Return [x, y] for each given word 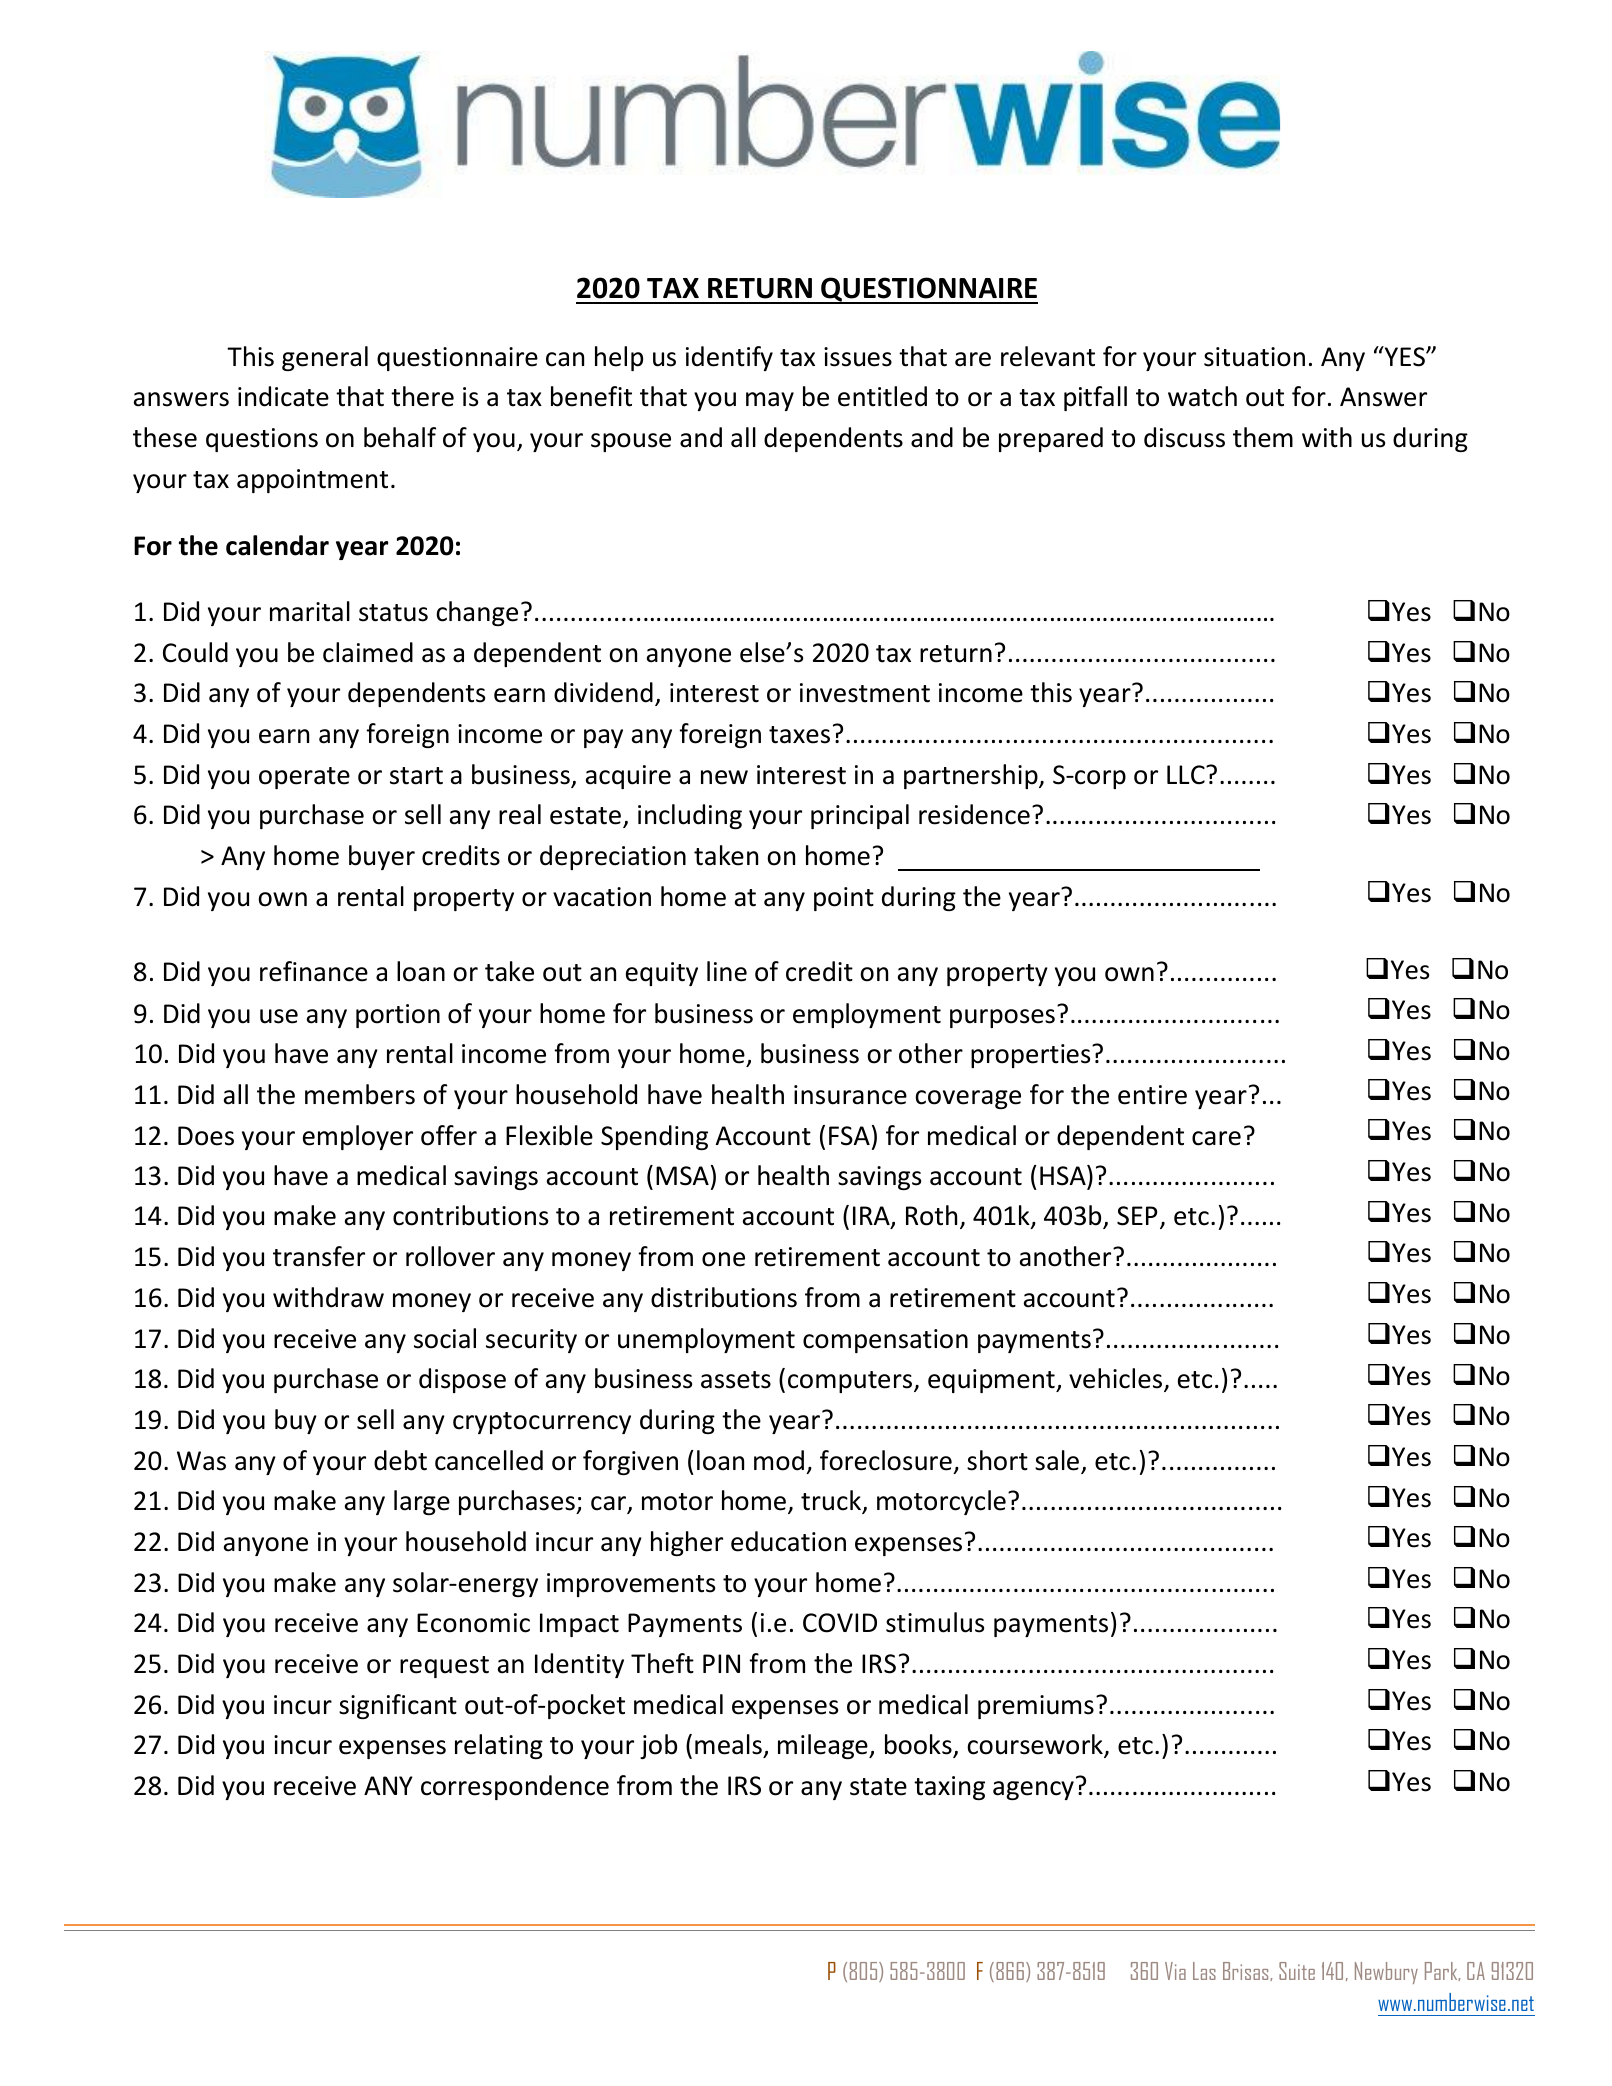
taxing [949, 1788]
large [422, 1502]
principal [860, 816]
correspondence [515, 1787]
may [770, 401]
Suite [1297, 1971]
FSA [849, 1136]
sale [1058, 1461]
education [788, 1541]
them [1263, 437]
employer [358, 1137]
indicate [283, 396]
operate [304, 778]
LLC [1187, 775]
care [1216, 1138]
